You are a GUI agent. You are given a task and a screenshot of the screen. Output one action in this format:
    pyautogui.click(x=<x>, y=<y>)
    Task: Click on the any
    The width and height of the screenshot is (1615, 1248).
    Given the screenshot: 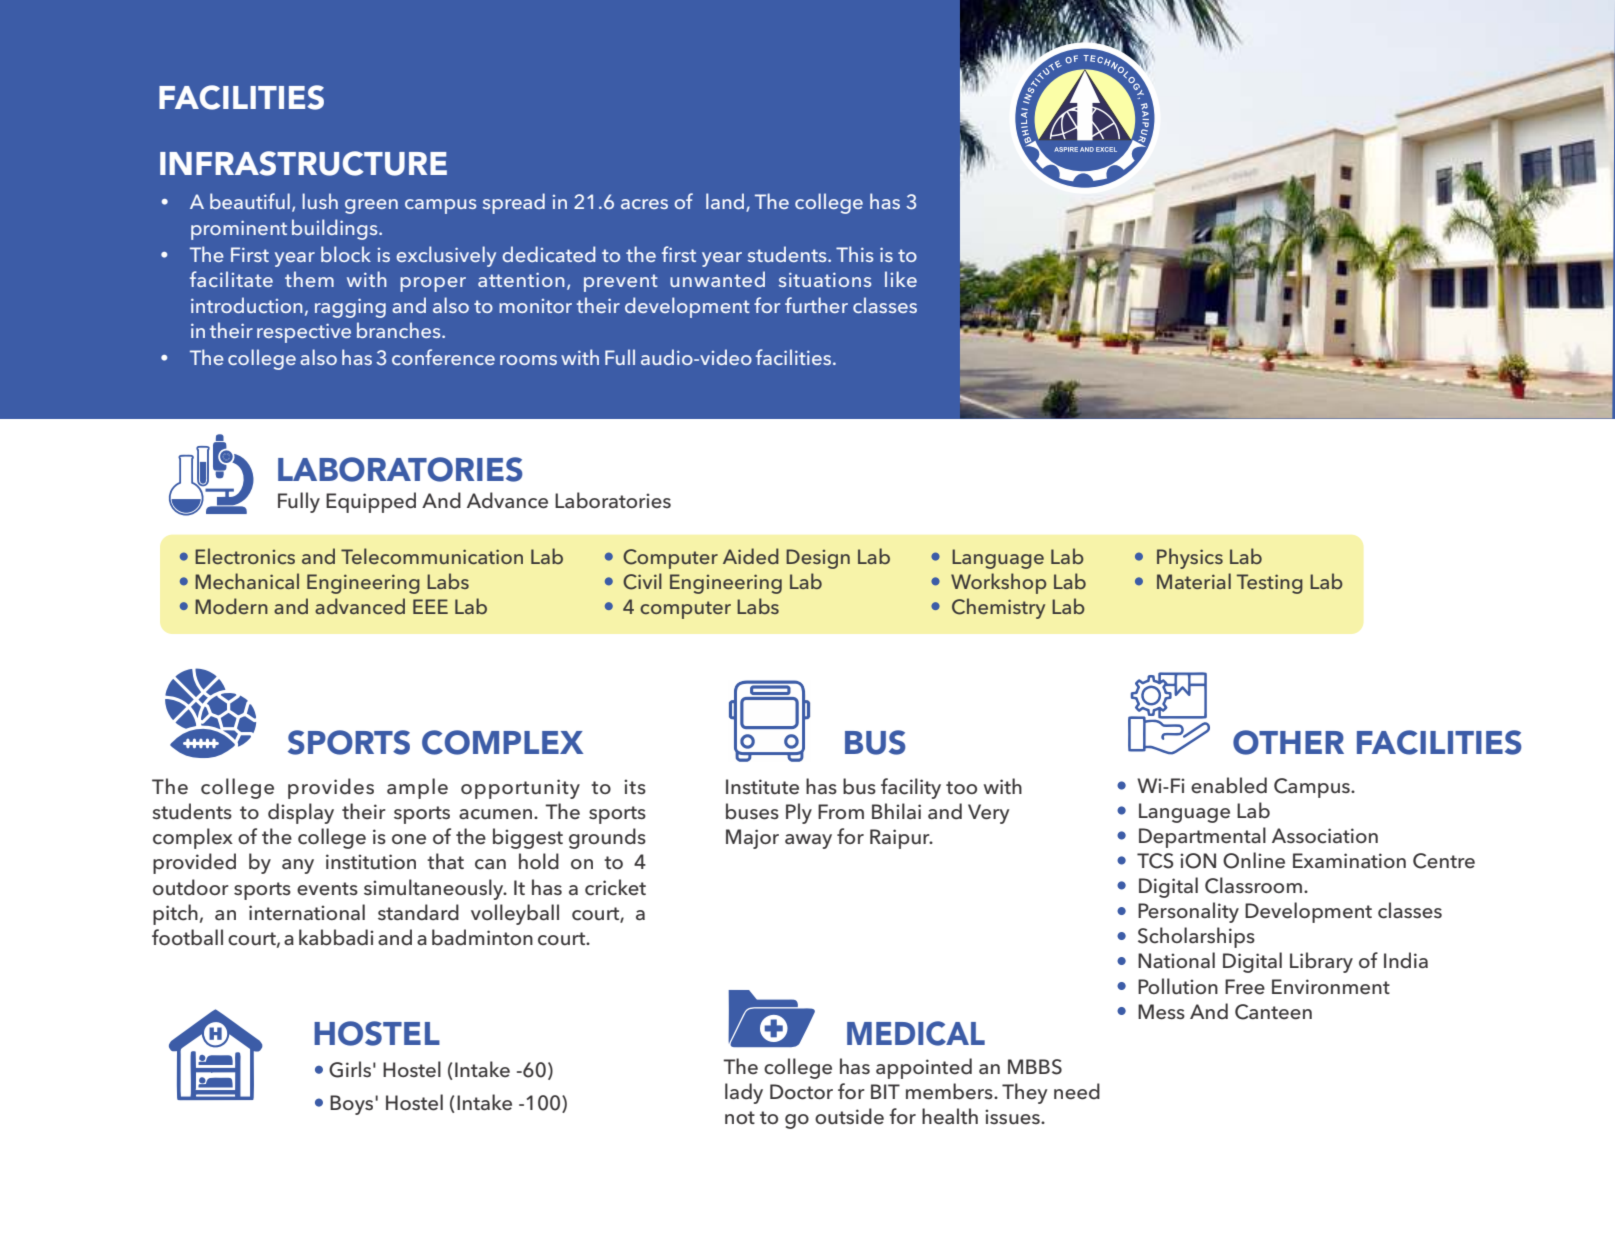 What is the action you would take?
    pyautogui.click(x=298, y=866)
